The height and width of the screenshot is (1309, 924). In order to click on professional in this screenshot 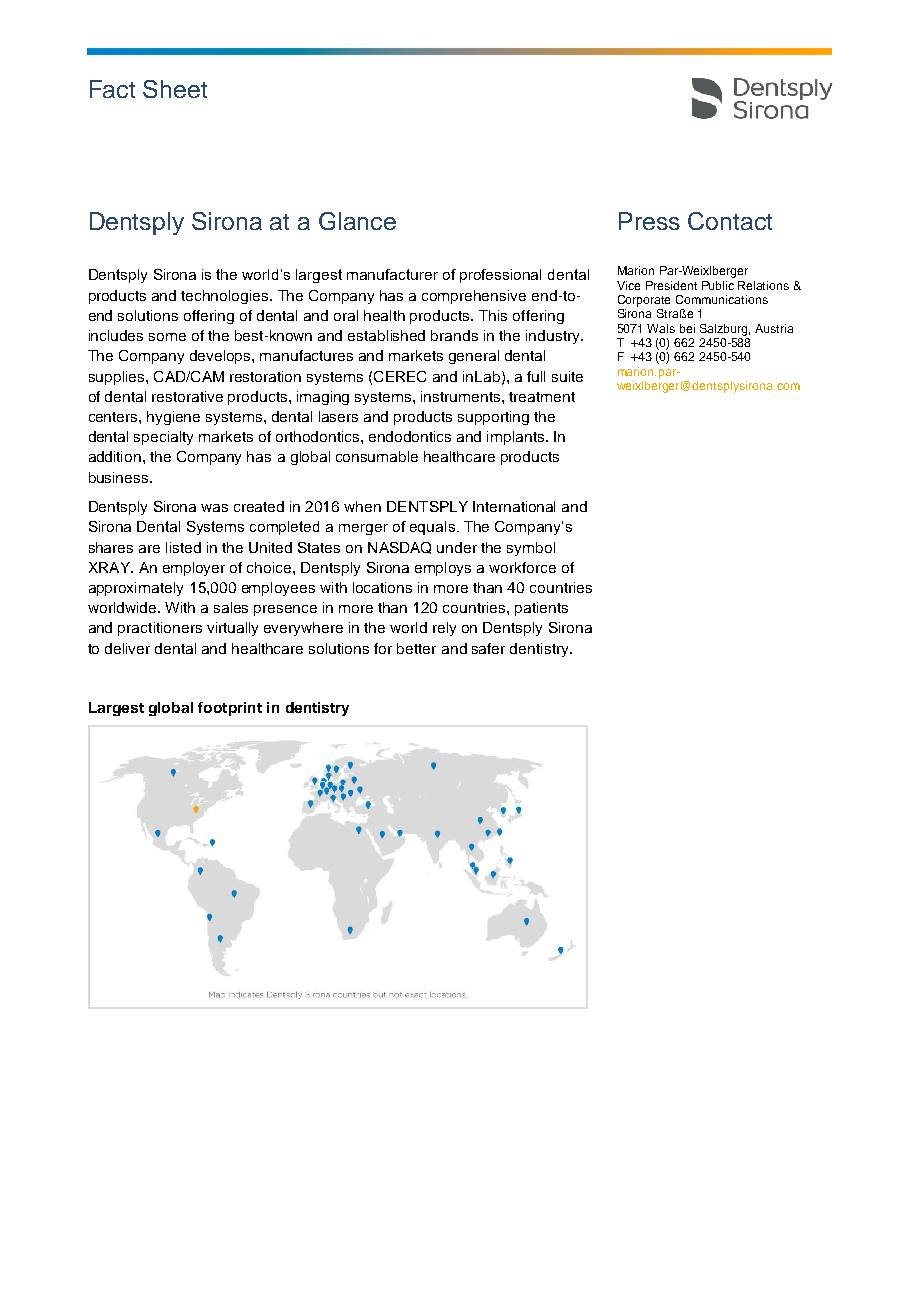, I will do `click(500, 276)`.
